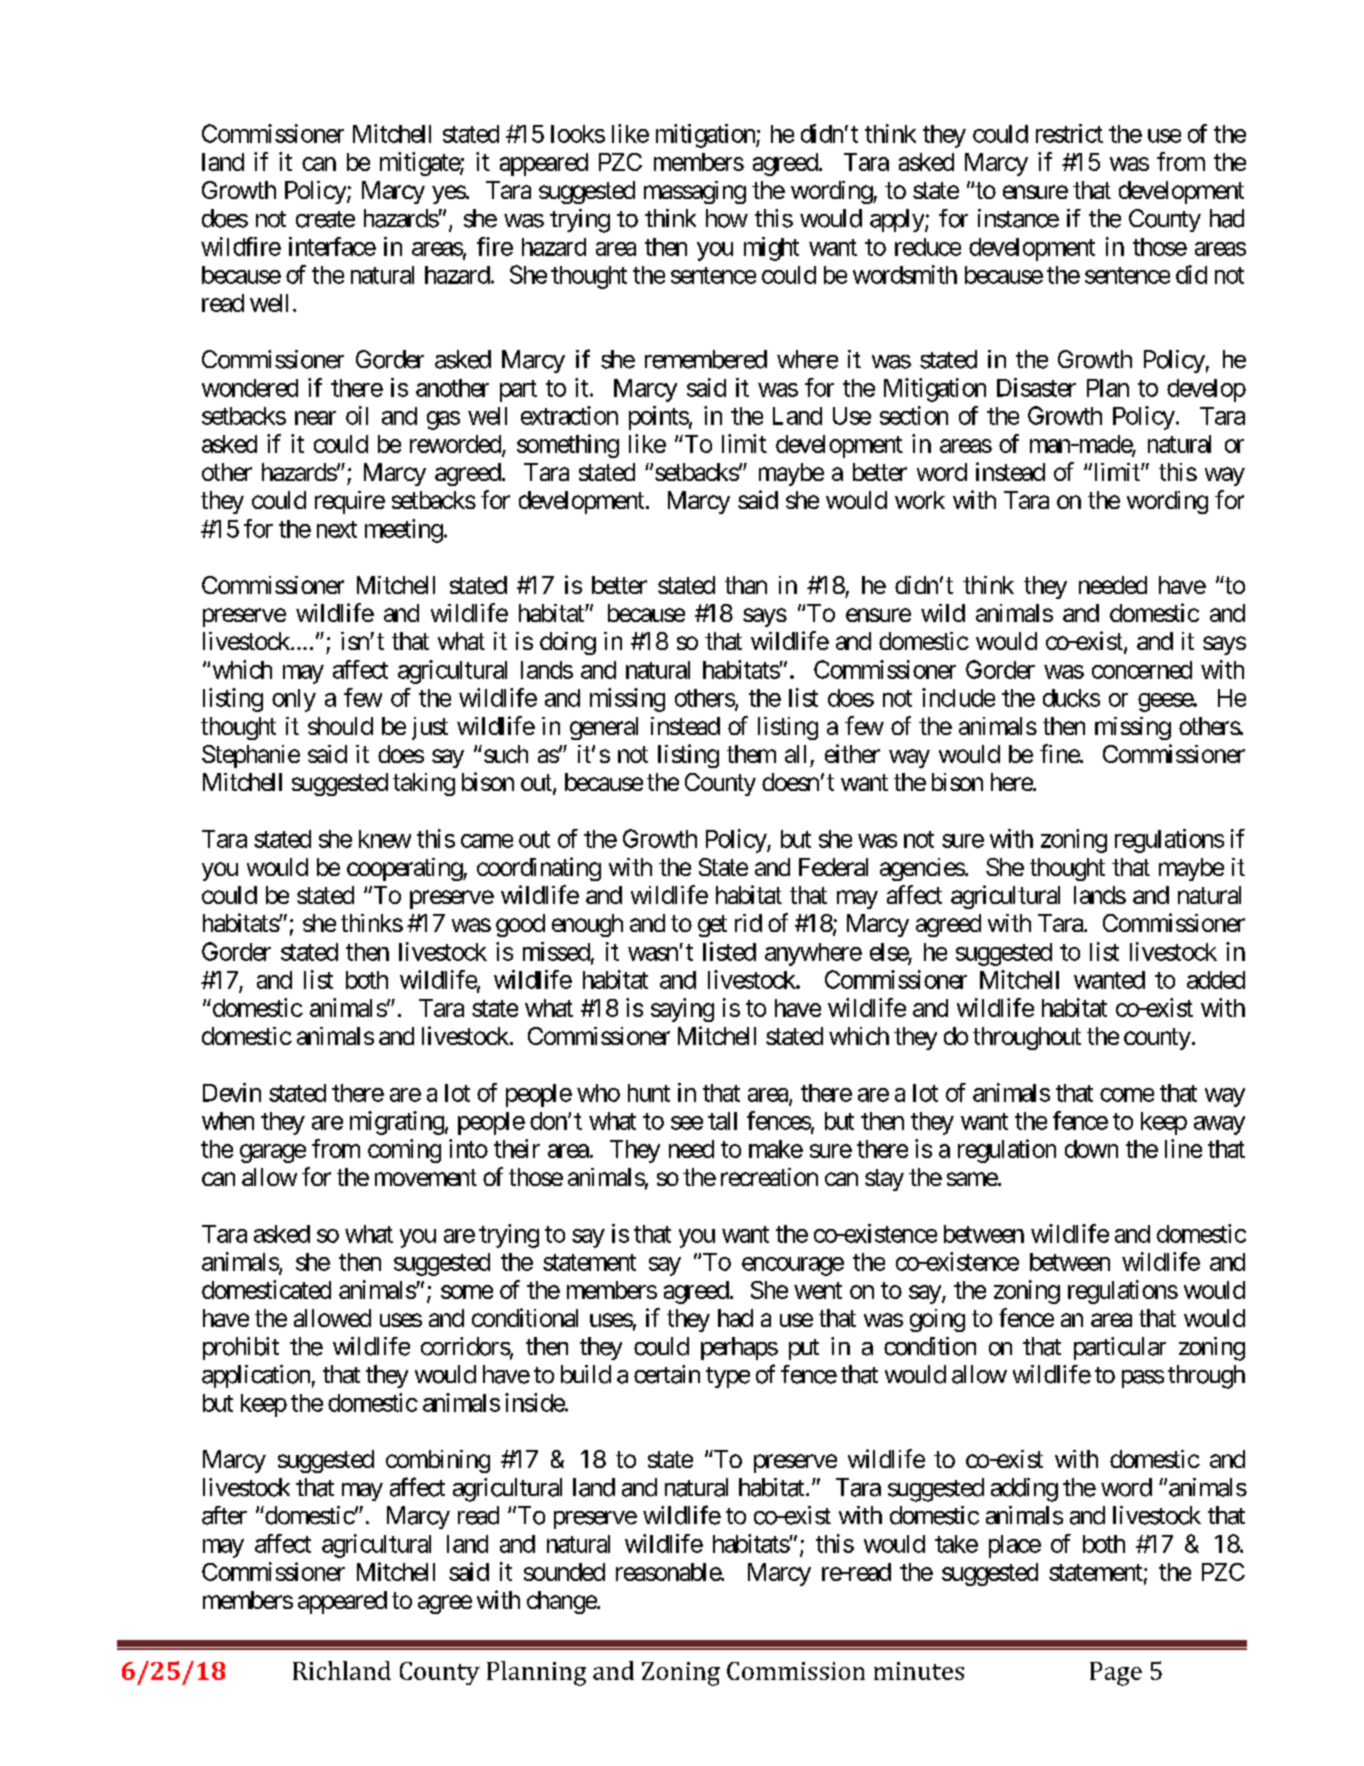 The height and width of the image is (1766, 1364). What do you see at coordinates (224, 1515) in the image?
I see `after` at bounding box center [224, 1515].
